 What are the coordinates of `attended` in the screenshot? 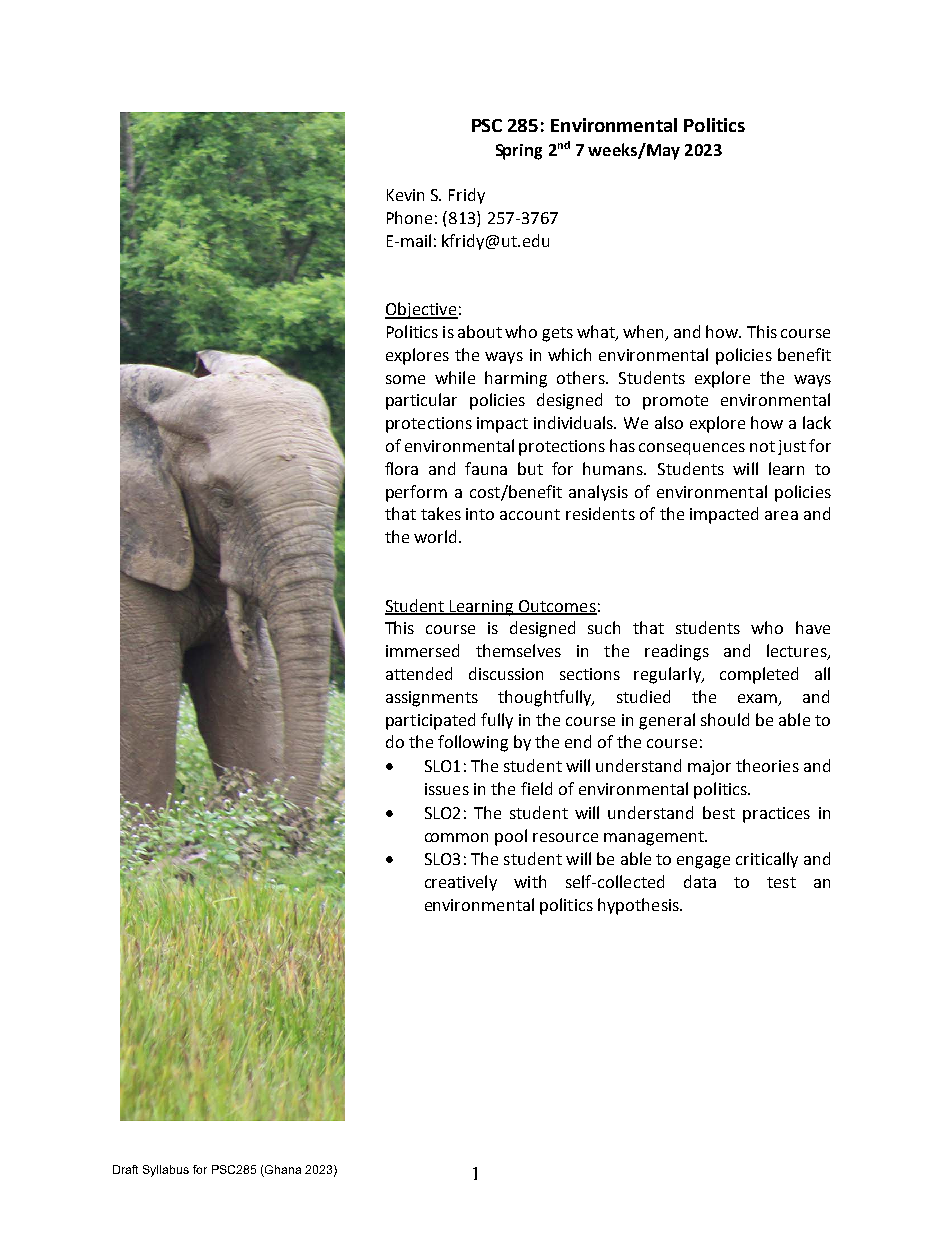 It's located at (419, 673).
